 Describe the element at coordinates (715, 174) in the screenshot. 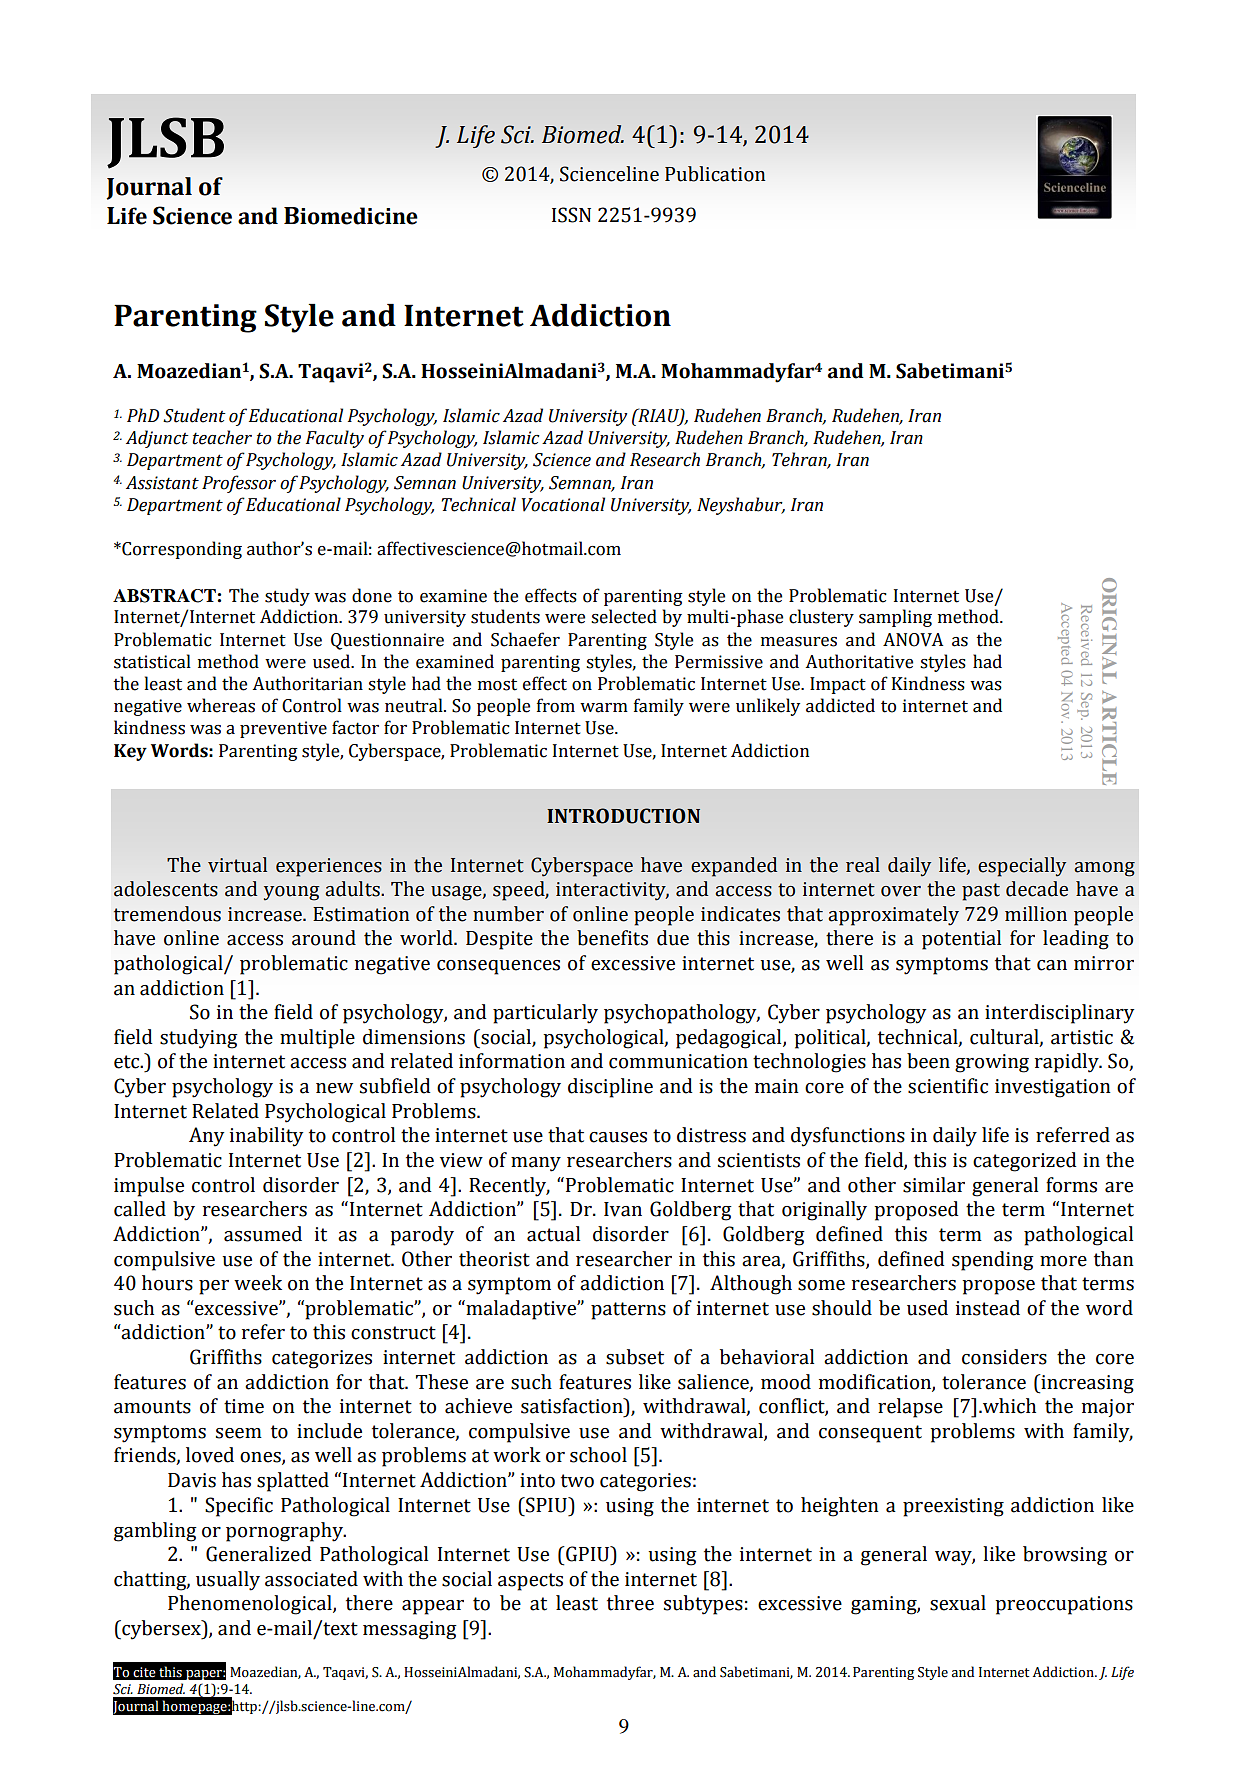

I see `Publication` at that location.
